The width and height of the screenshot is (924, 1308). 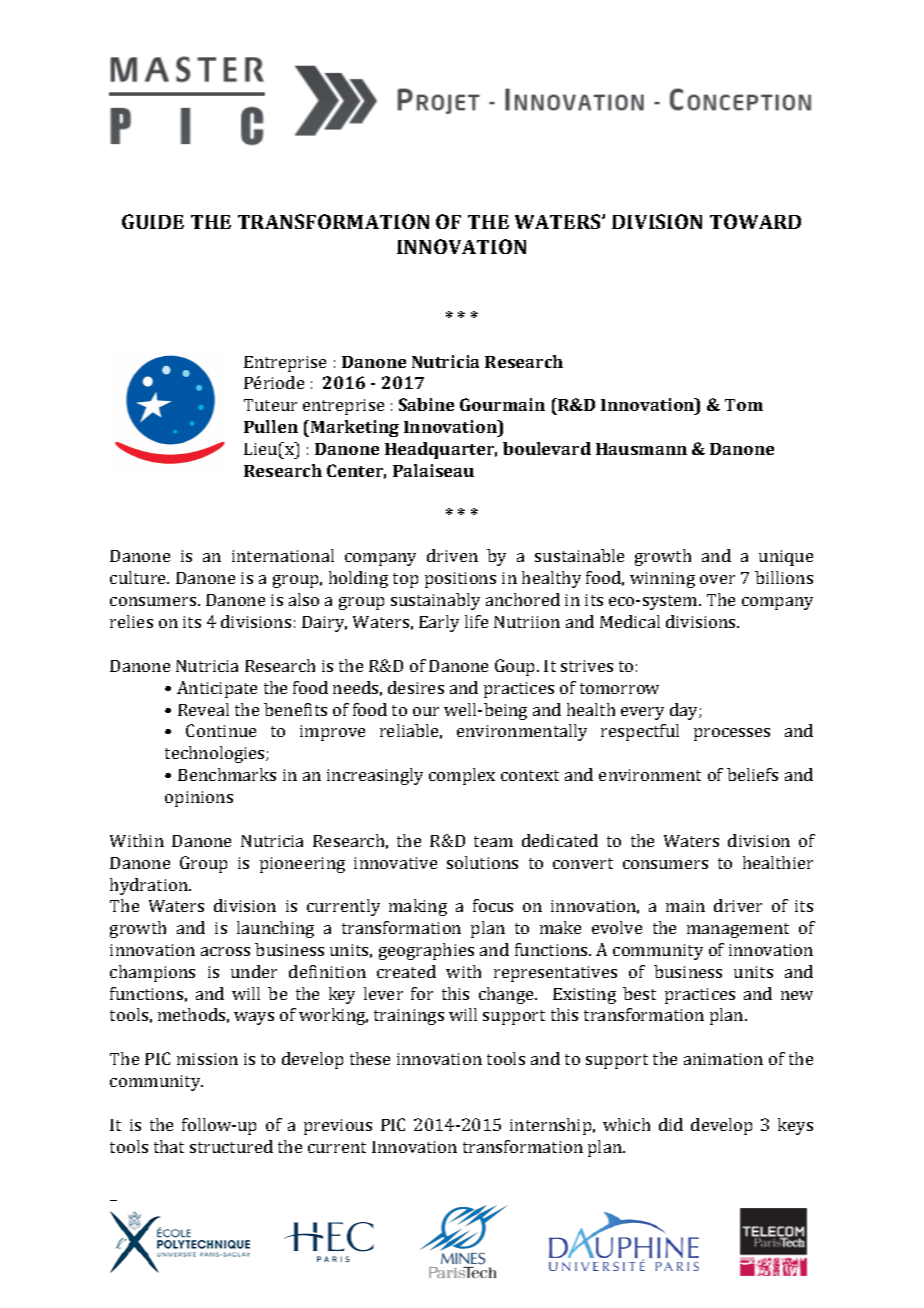 I want to click on Sabine, so click(x=426, y=404).
